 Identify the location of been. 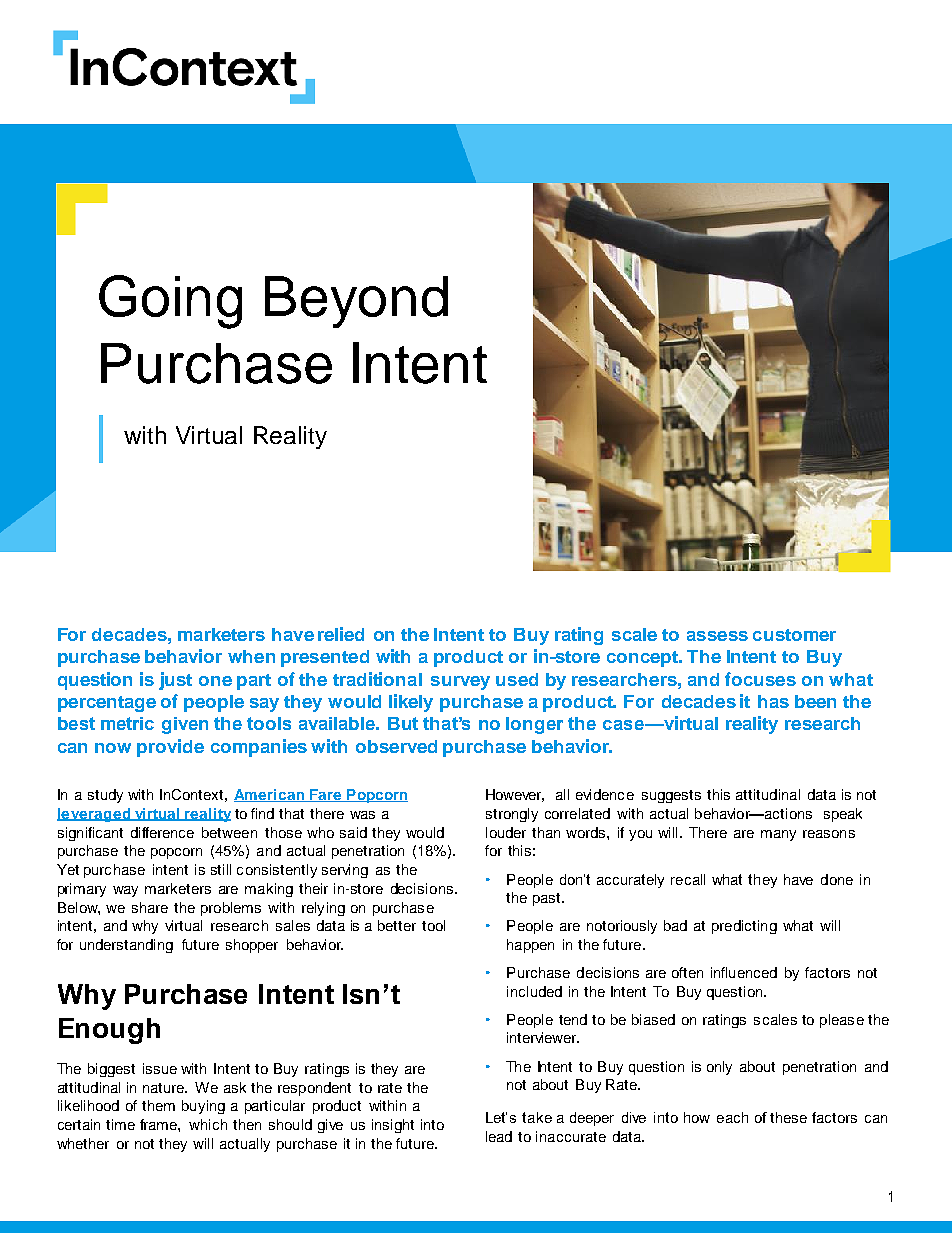
(815, 701).
